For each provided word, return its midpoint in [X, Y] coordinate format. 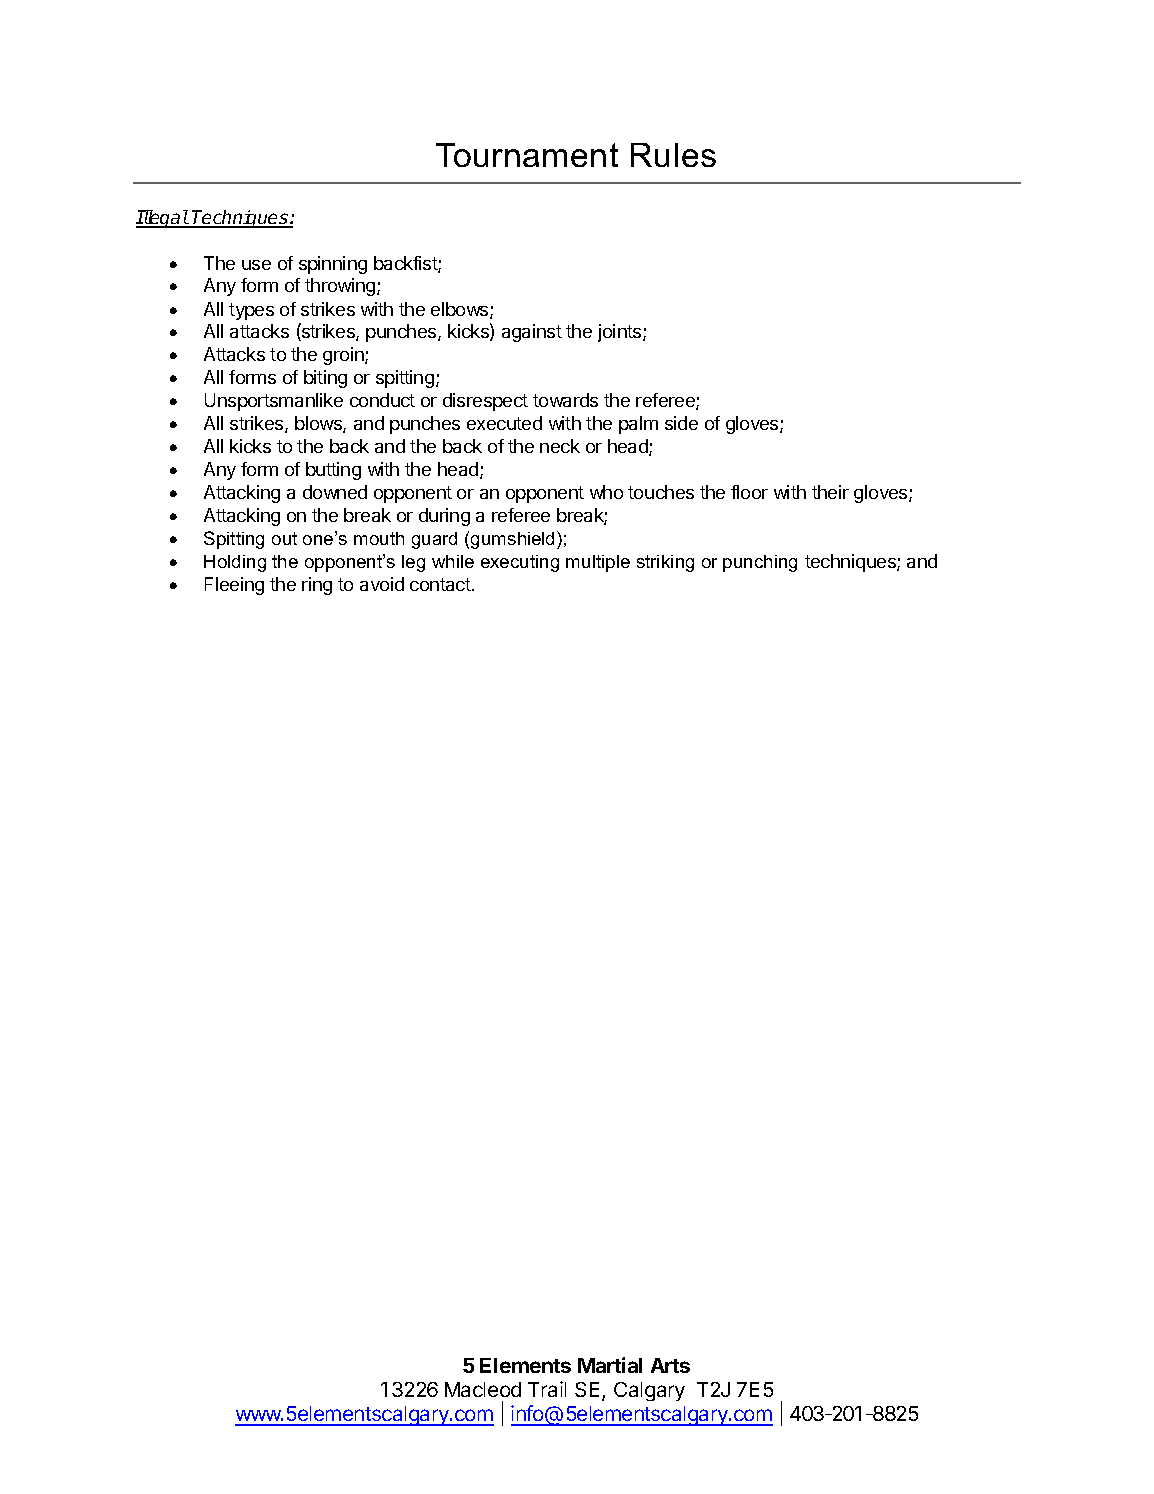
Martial [610, 1365]
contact [441, 584]
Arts [670, 1365]
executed [504, 423]
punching [760, 563]
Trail [547, 1389]
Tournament [527, 155]
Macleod [483, 1389]
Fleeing [234, 586]
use [256, 265]
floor [749, 492]
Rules [673, 155]
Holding [235, 563]
